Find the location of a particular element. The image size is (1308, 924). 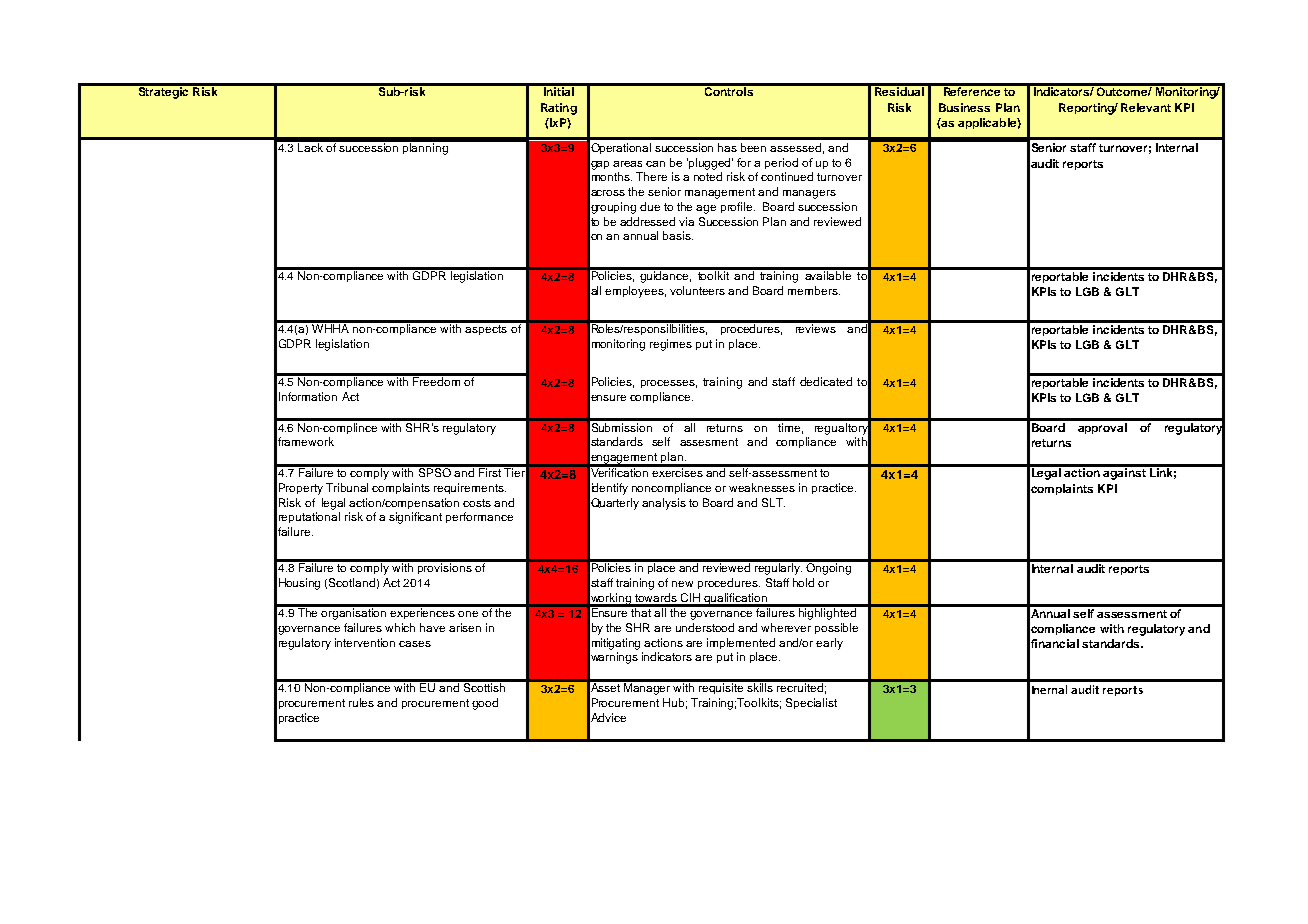

weaknesses is located at coordinates (762, 487).
